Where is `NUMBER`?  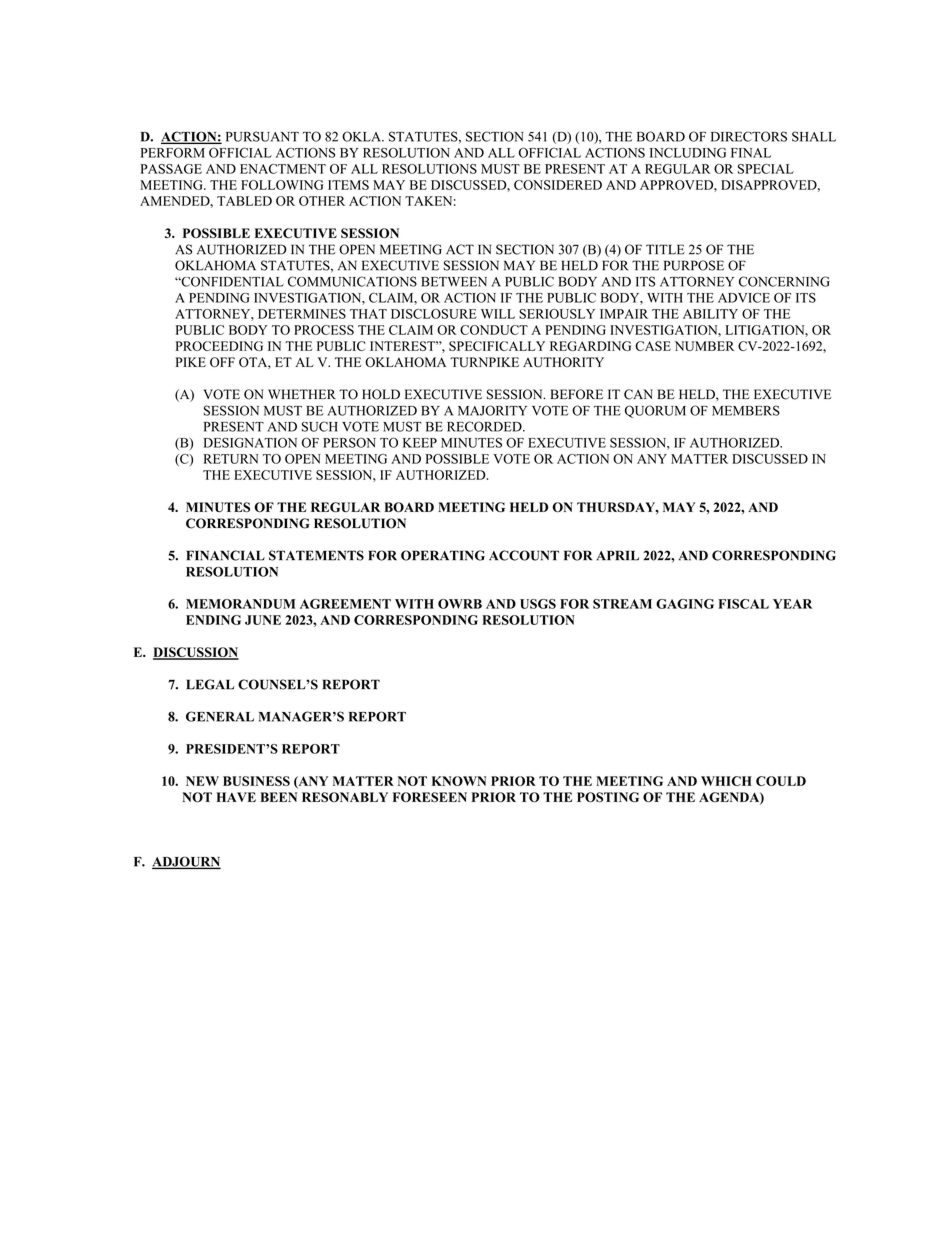
NUMBER is located at coordinates (704, 346).
